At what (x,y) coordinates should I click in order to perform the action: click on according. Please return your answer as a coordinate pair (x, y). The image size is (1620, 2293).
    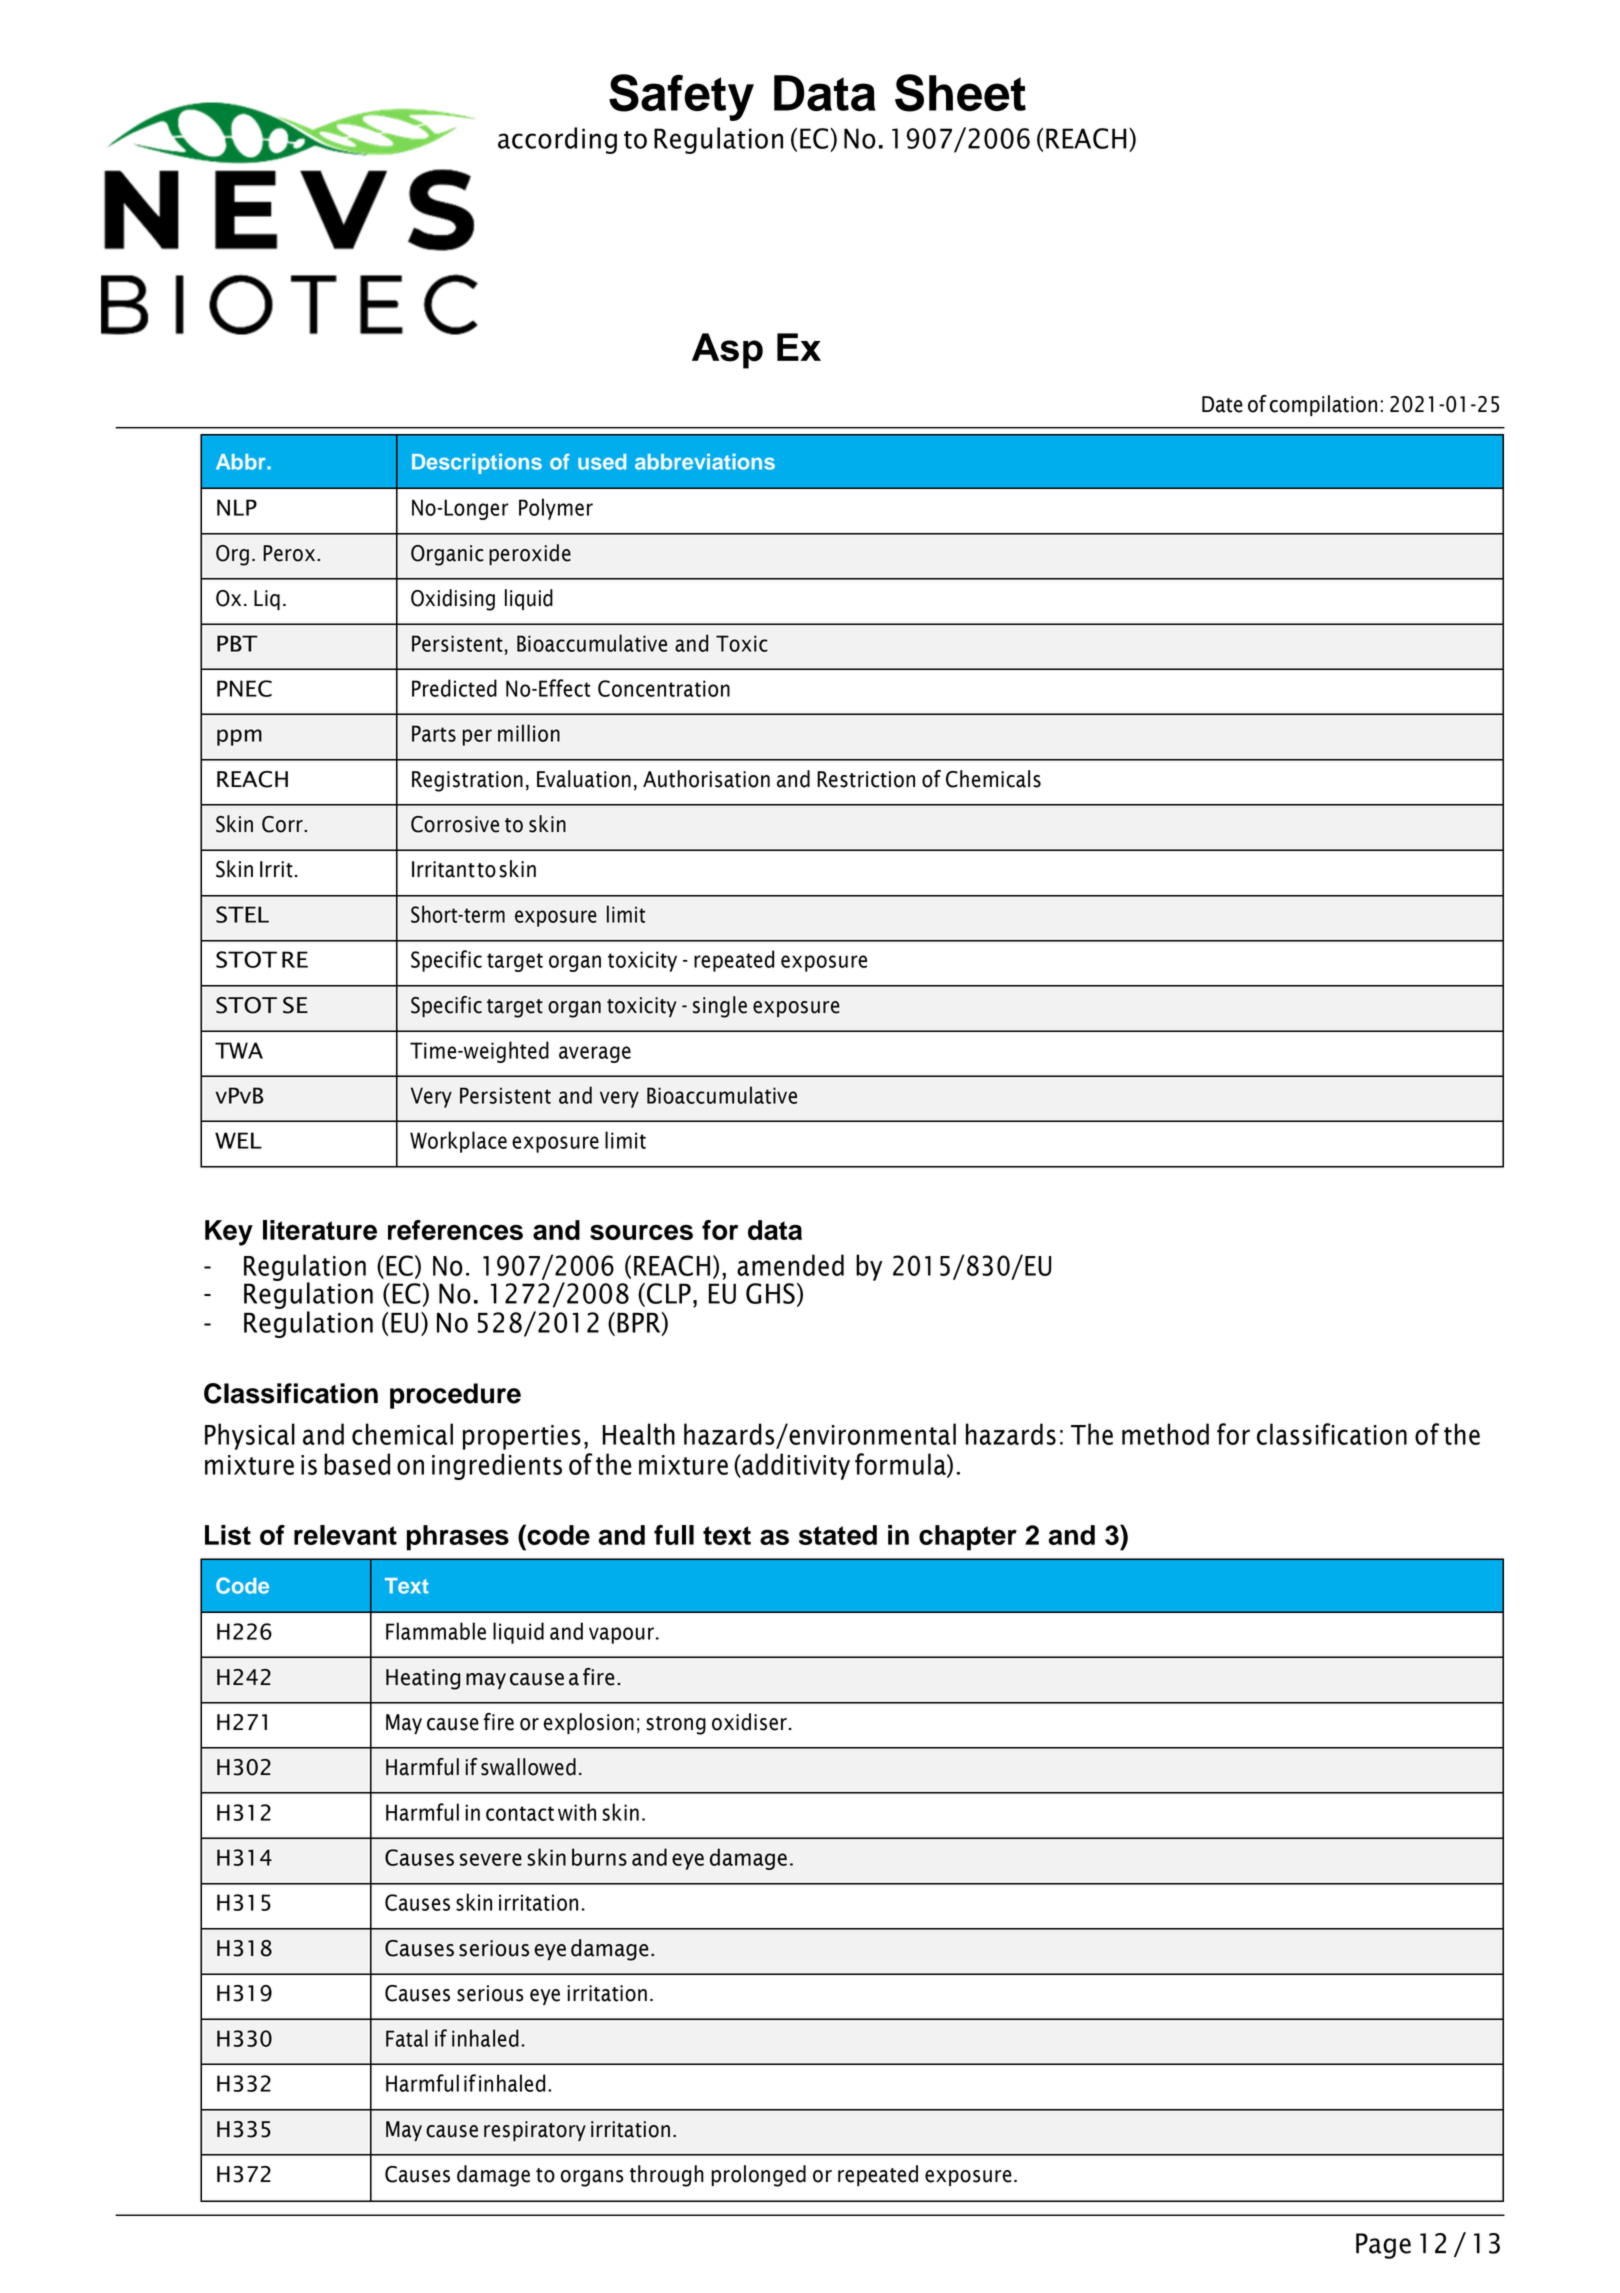
    Looking at the image, I should click on (557, 140).
